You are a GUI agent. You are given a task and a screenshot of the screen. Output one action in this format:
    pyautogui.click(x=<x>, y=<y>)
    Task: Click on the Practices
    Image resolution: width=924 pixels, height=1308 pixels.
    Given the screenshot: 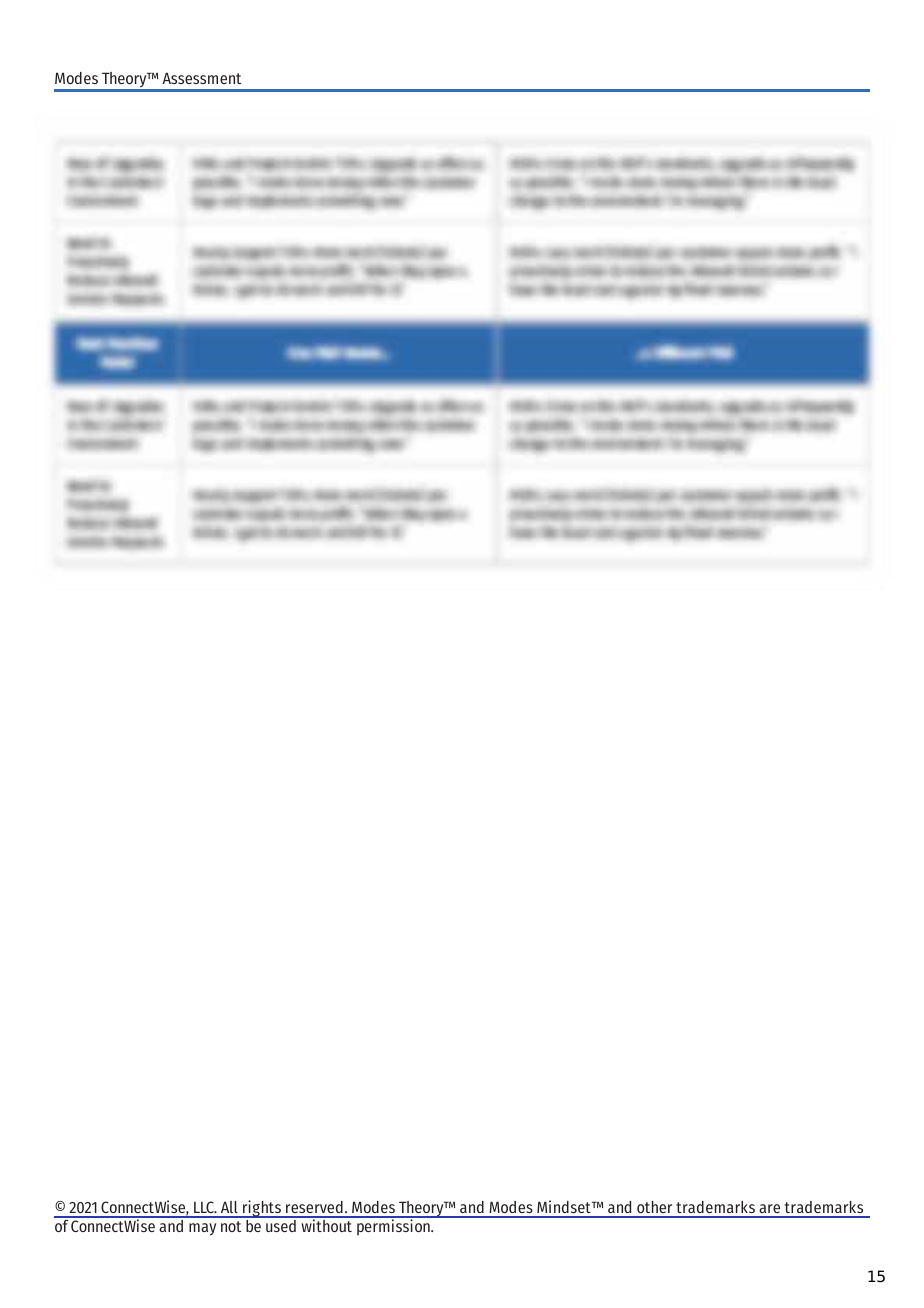 What is the action you would take?
    pyautogui.click(x=132, y=344)
